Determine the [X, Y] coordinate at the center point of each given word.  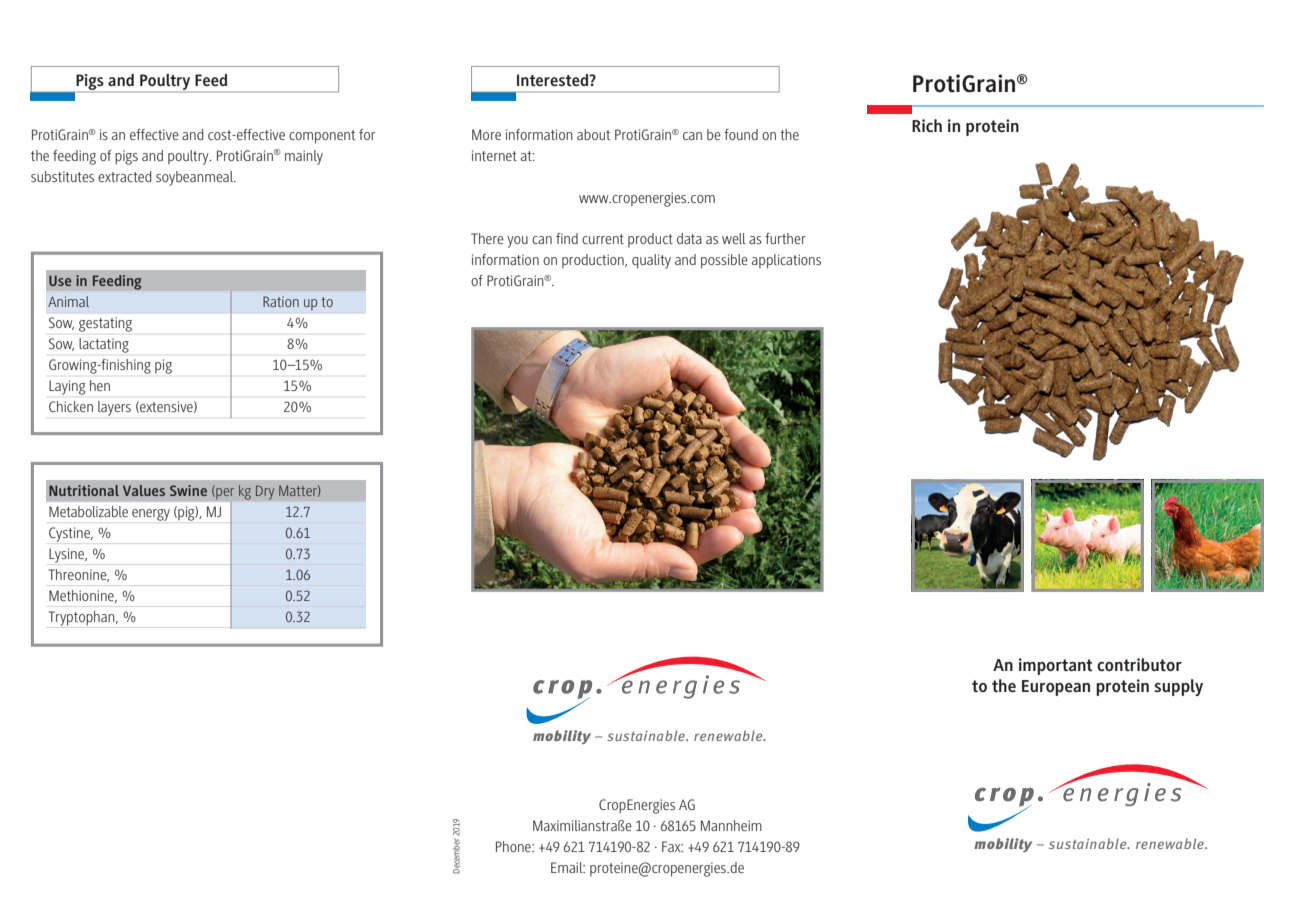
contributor [1139, 664]
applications [786, 261]
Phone [514, 846]
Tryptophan [83, 618]
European [1056, 688]
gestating [105, 324]
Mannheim [731, 825]
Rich [927, 125]
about [593, 134]
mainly [304, 157]
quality [651, 261]
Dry [265, 492]
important [1056, 666]
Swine [188, 490]
